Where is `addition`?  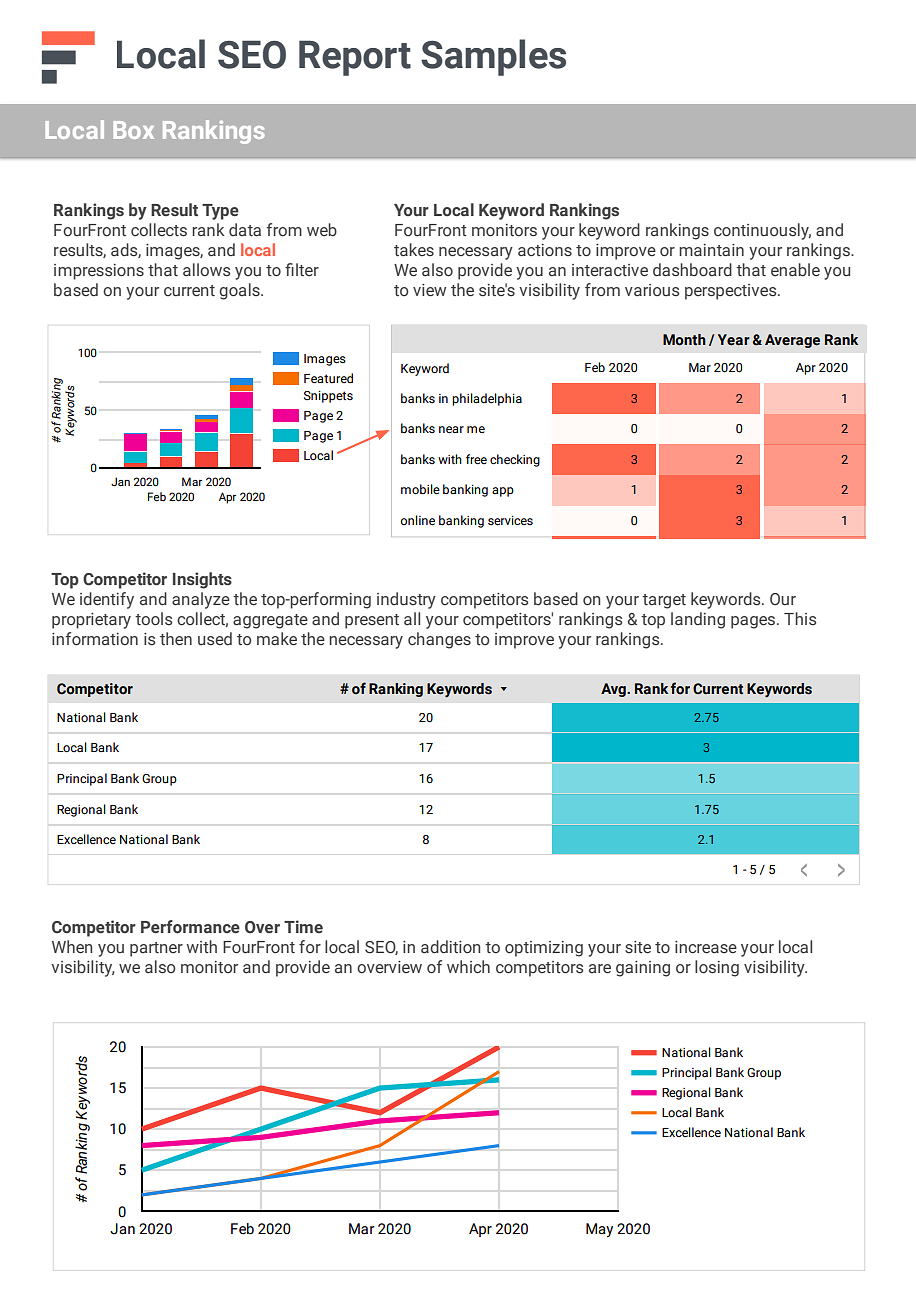
addition is located at coordinates (450, 946).
